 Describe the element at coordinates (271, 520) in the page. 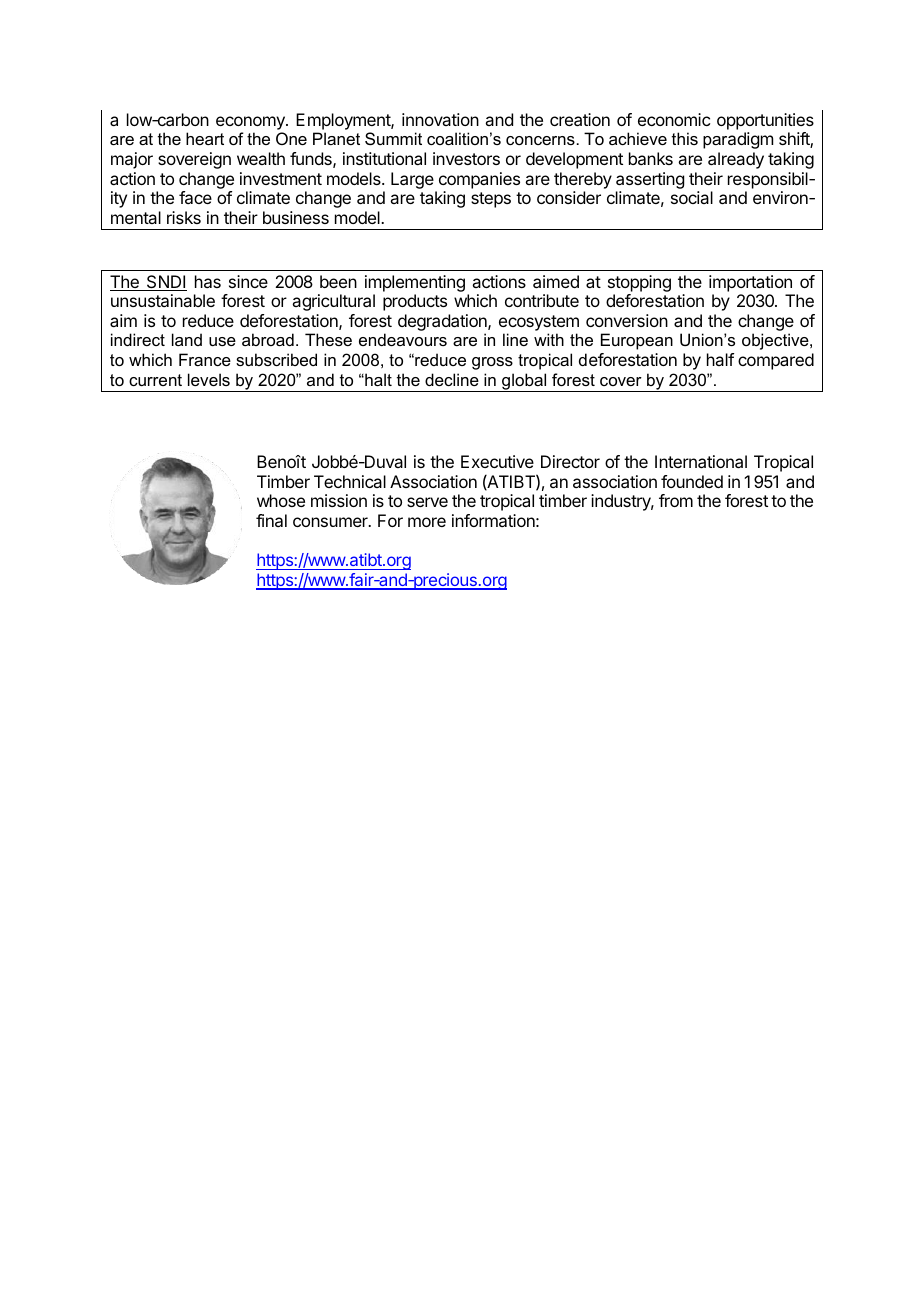

I see `final` at that location.
